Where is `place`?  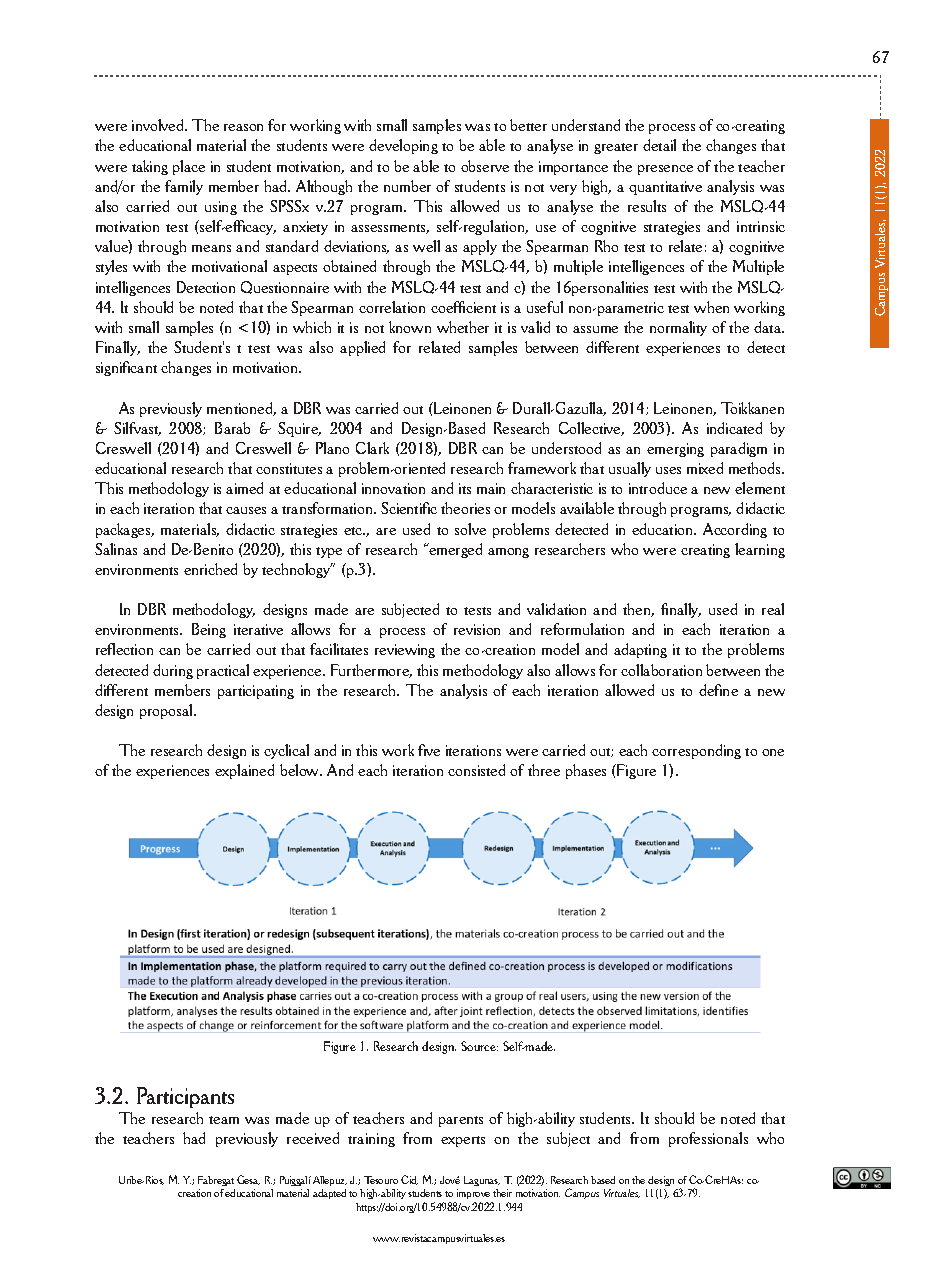 place is located at coordinates (189, 167).
